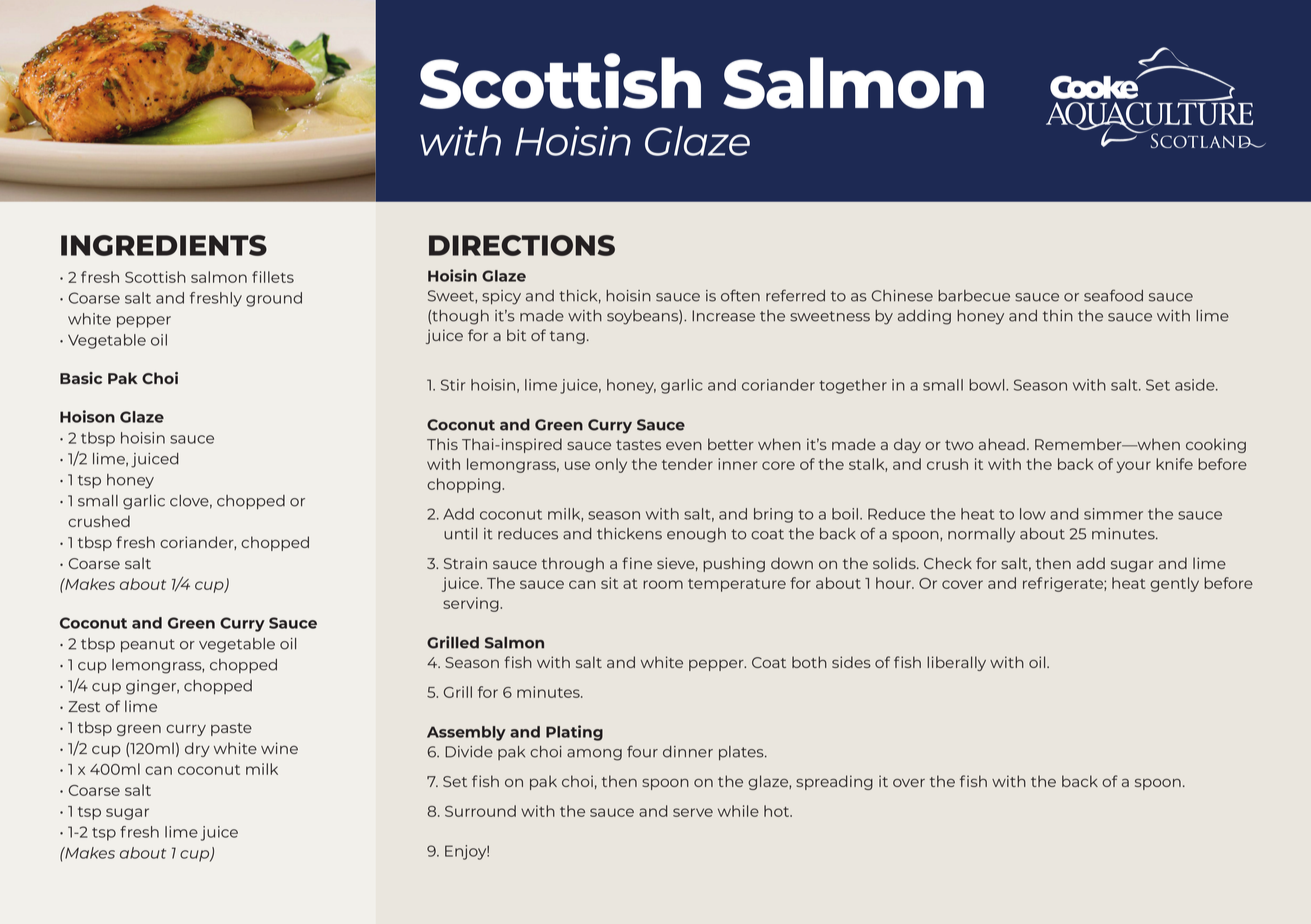  Describe the element at coordinates (1113, 295) in the image. I see `seafood` at that location.
